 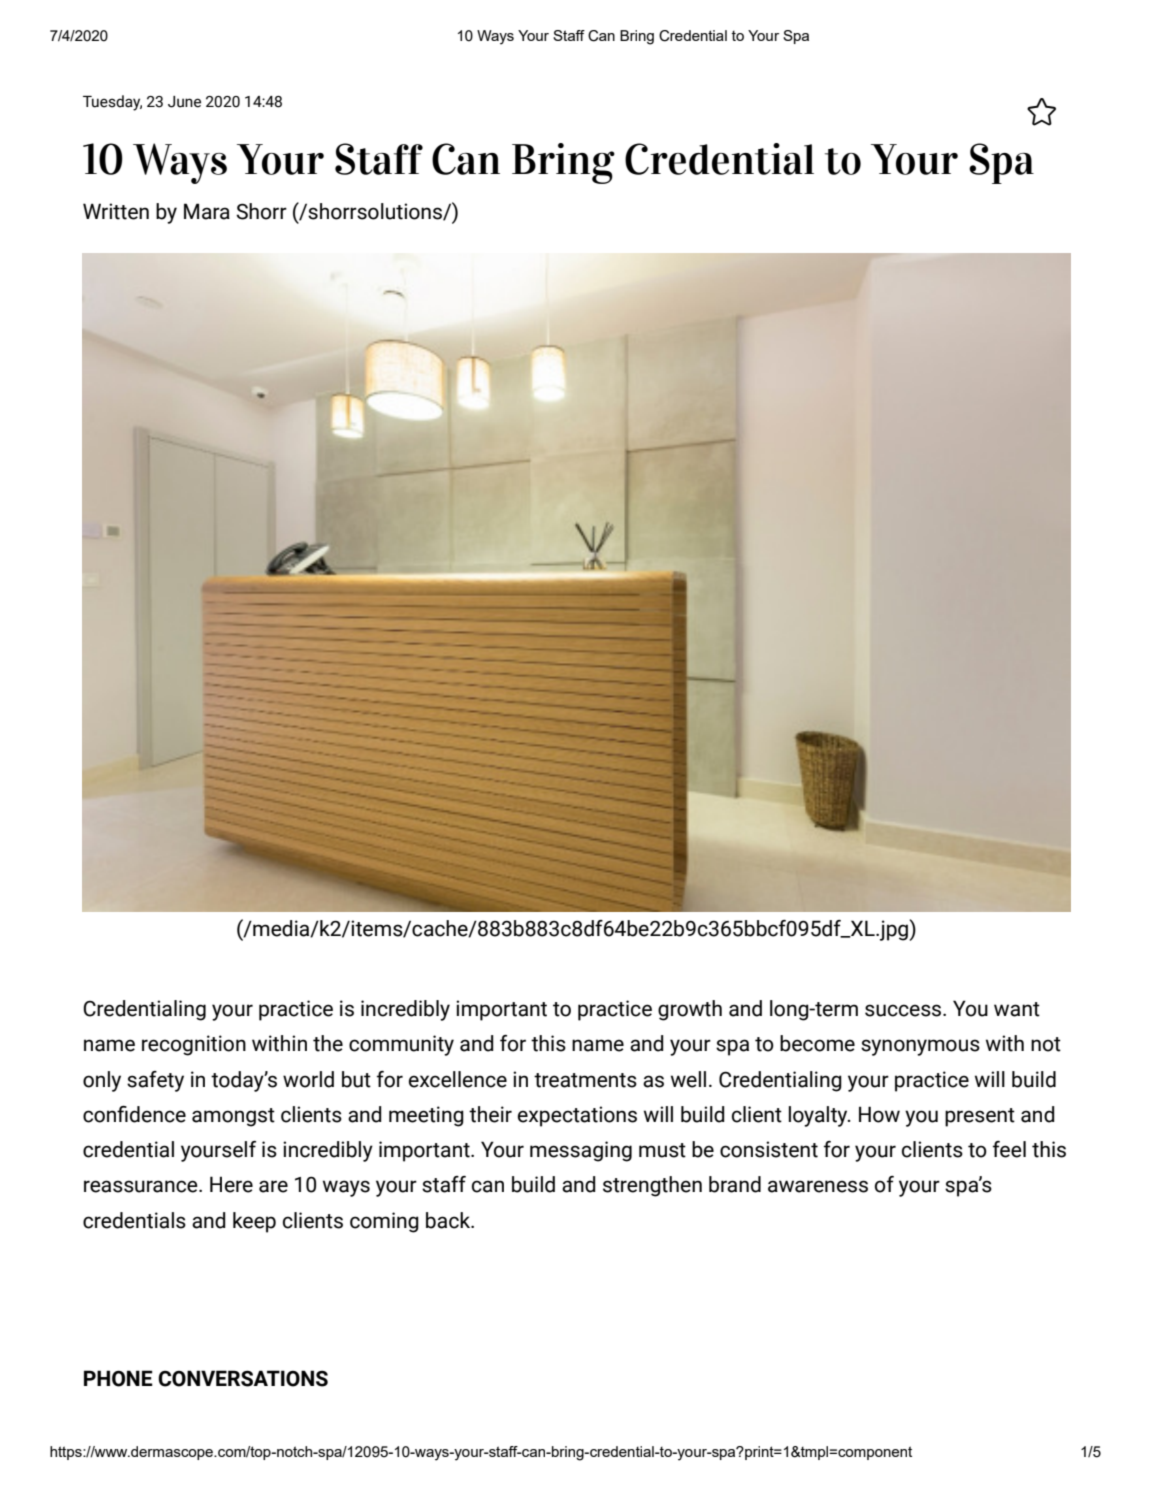 I want to click on June, so click(x=184, y=102).
